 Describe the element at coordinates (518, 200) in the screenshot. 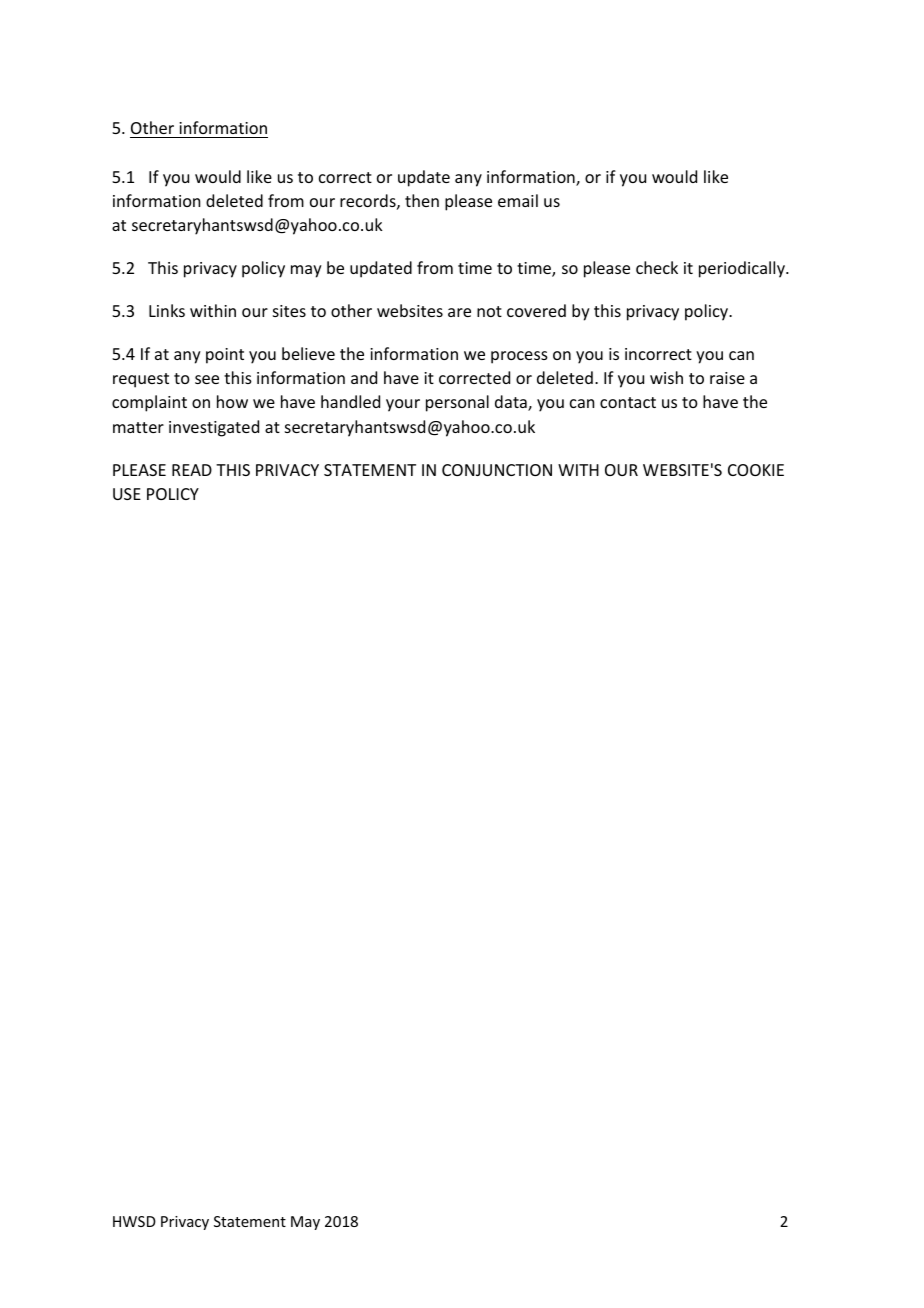

I see `email` at that location.
